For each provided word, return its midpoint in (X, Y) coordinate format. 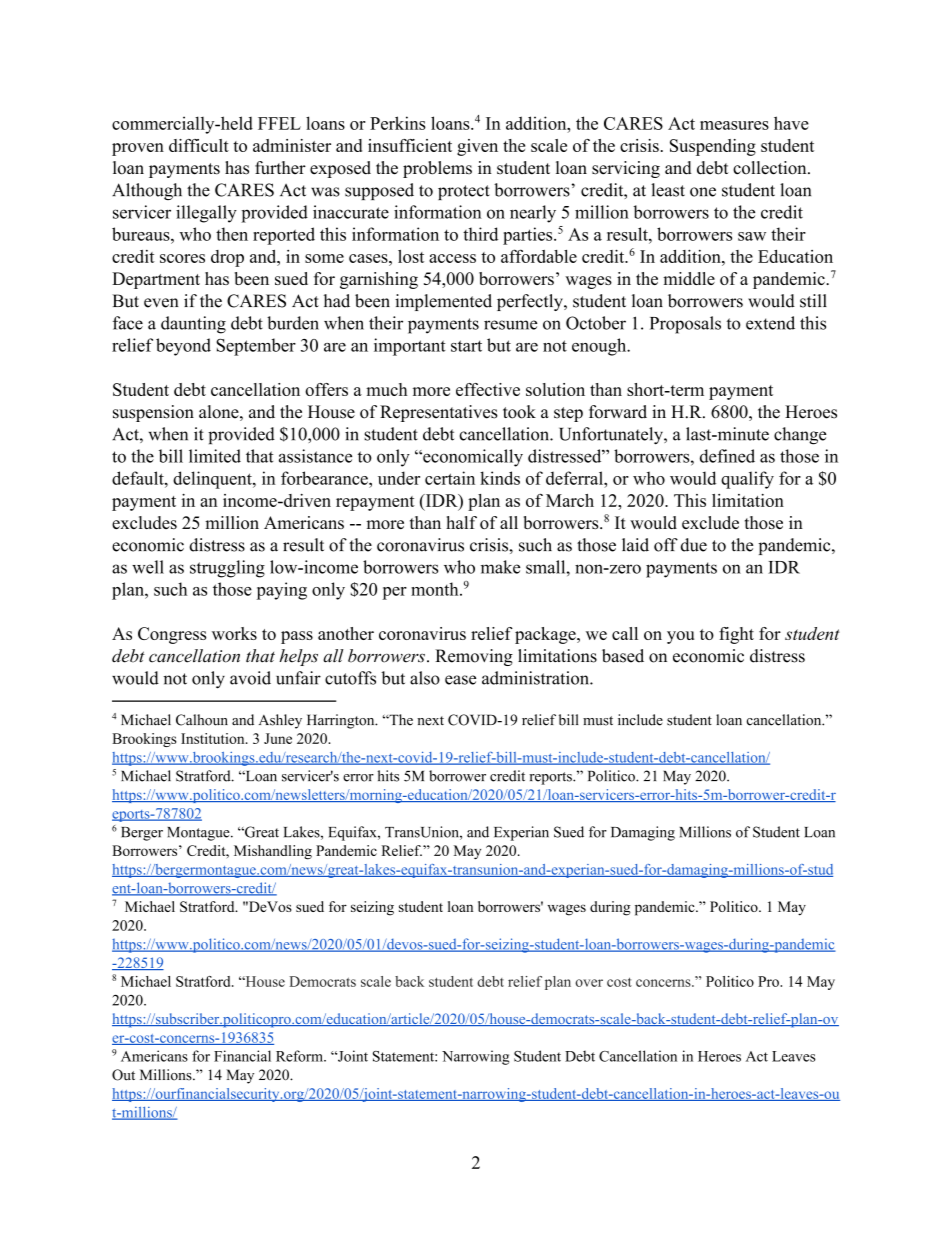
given (477, 147)
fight (736, 635)
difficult (199, 145)
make (500, 567)
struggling (227, 569)
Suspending (713, 147)
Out (123, 1075)
